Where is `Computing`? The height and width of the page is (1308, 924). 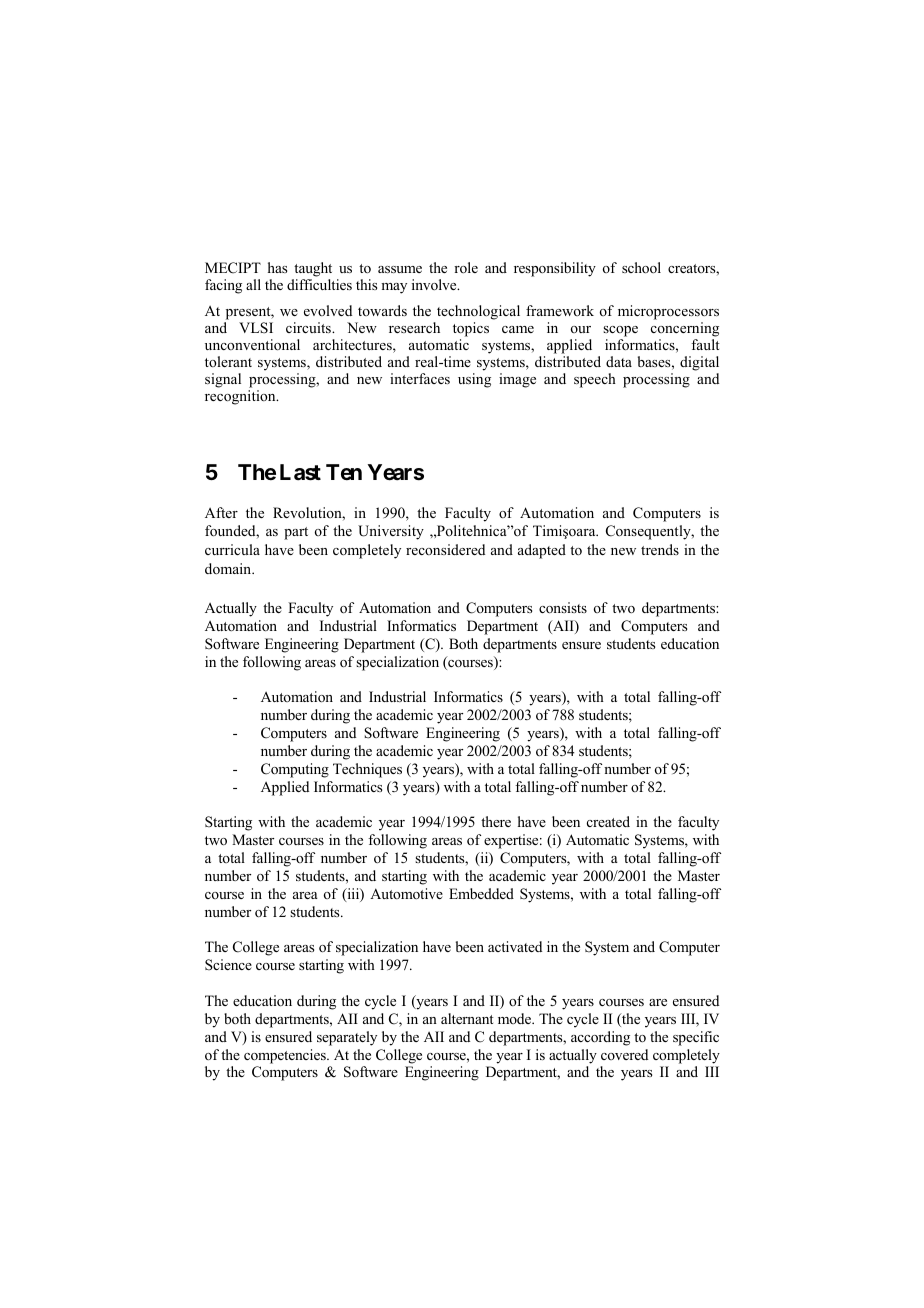
Computing is located at coordinates (295, 770).
